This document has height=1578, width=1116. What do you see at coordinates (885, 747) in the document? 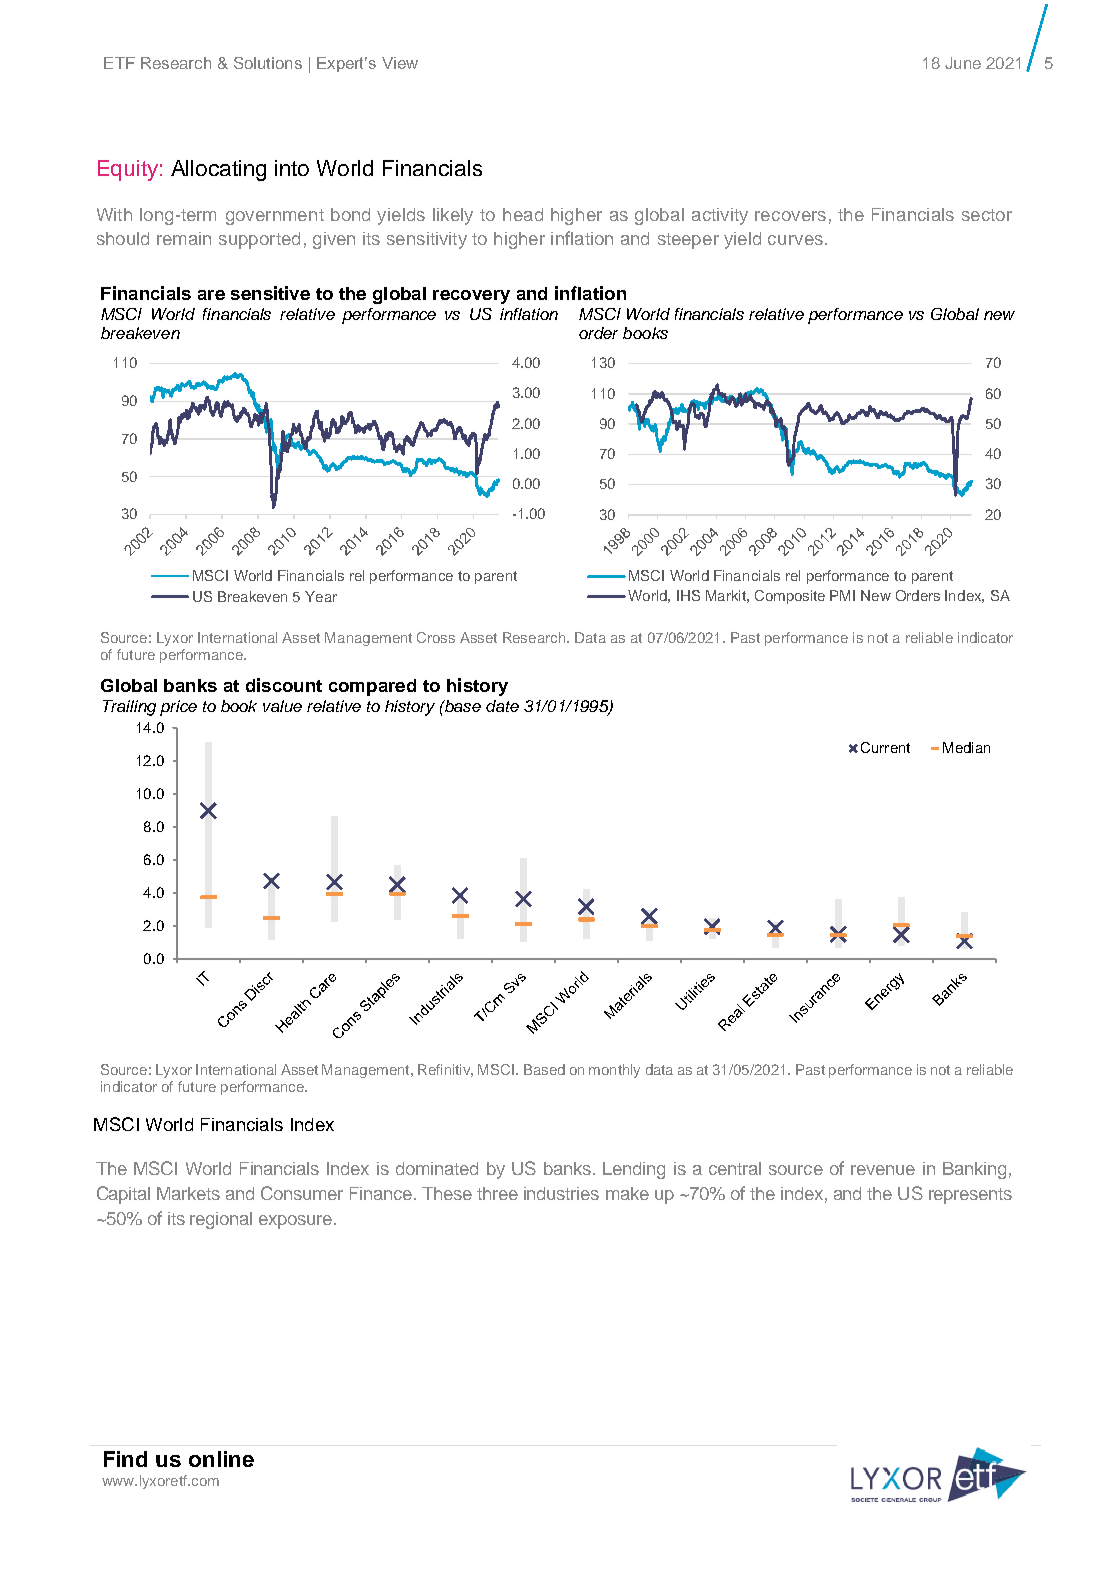
I see `Current` at bounding box center [885, 747].
